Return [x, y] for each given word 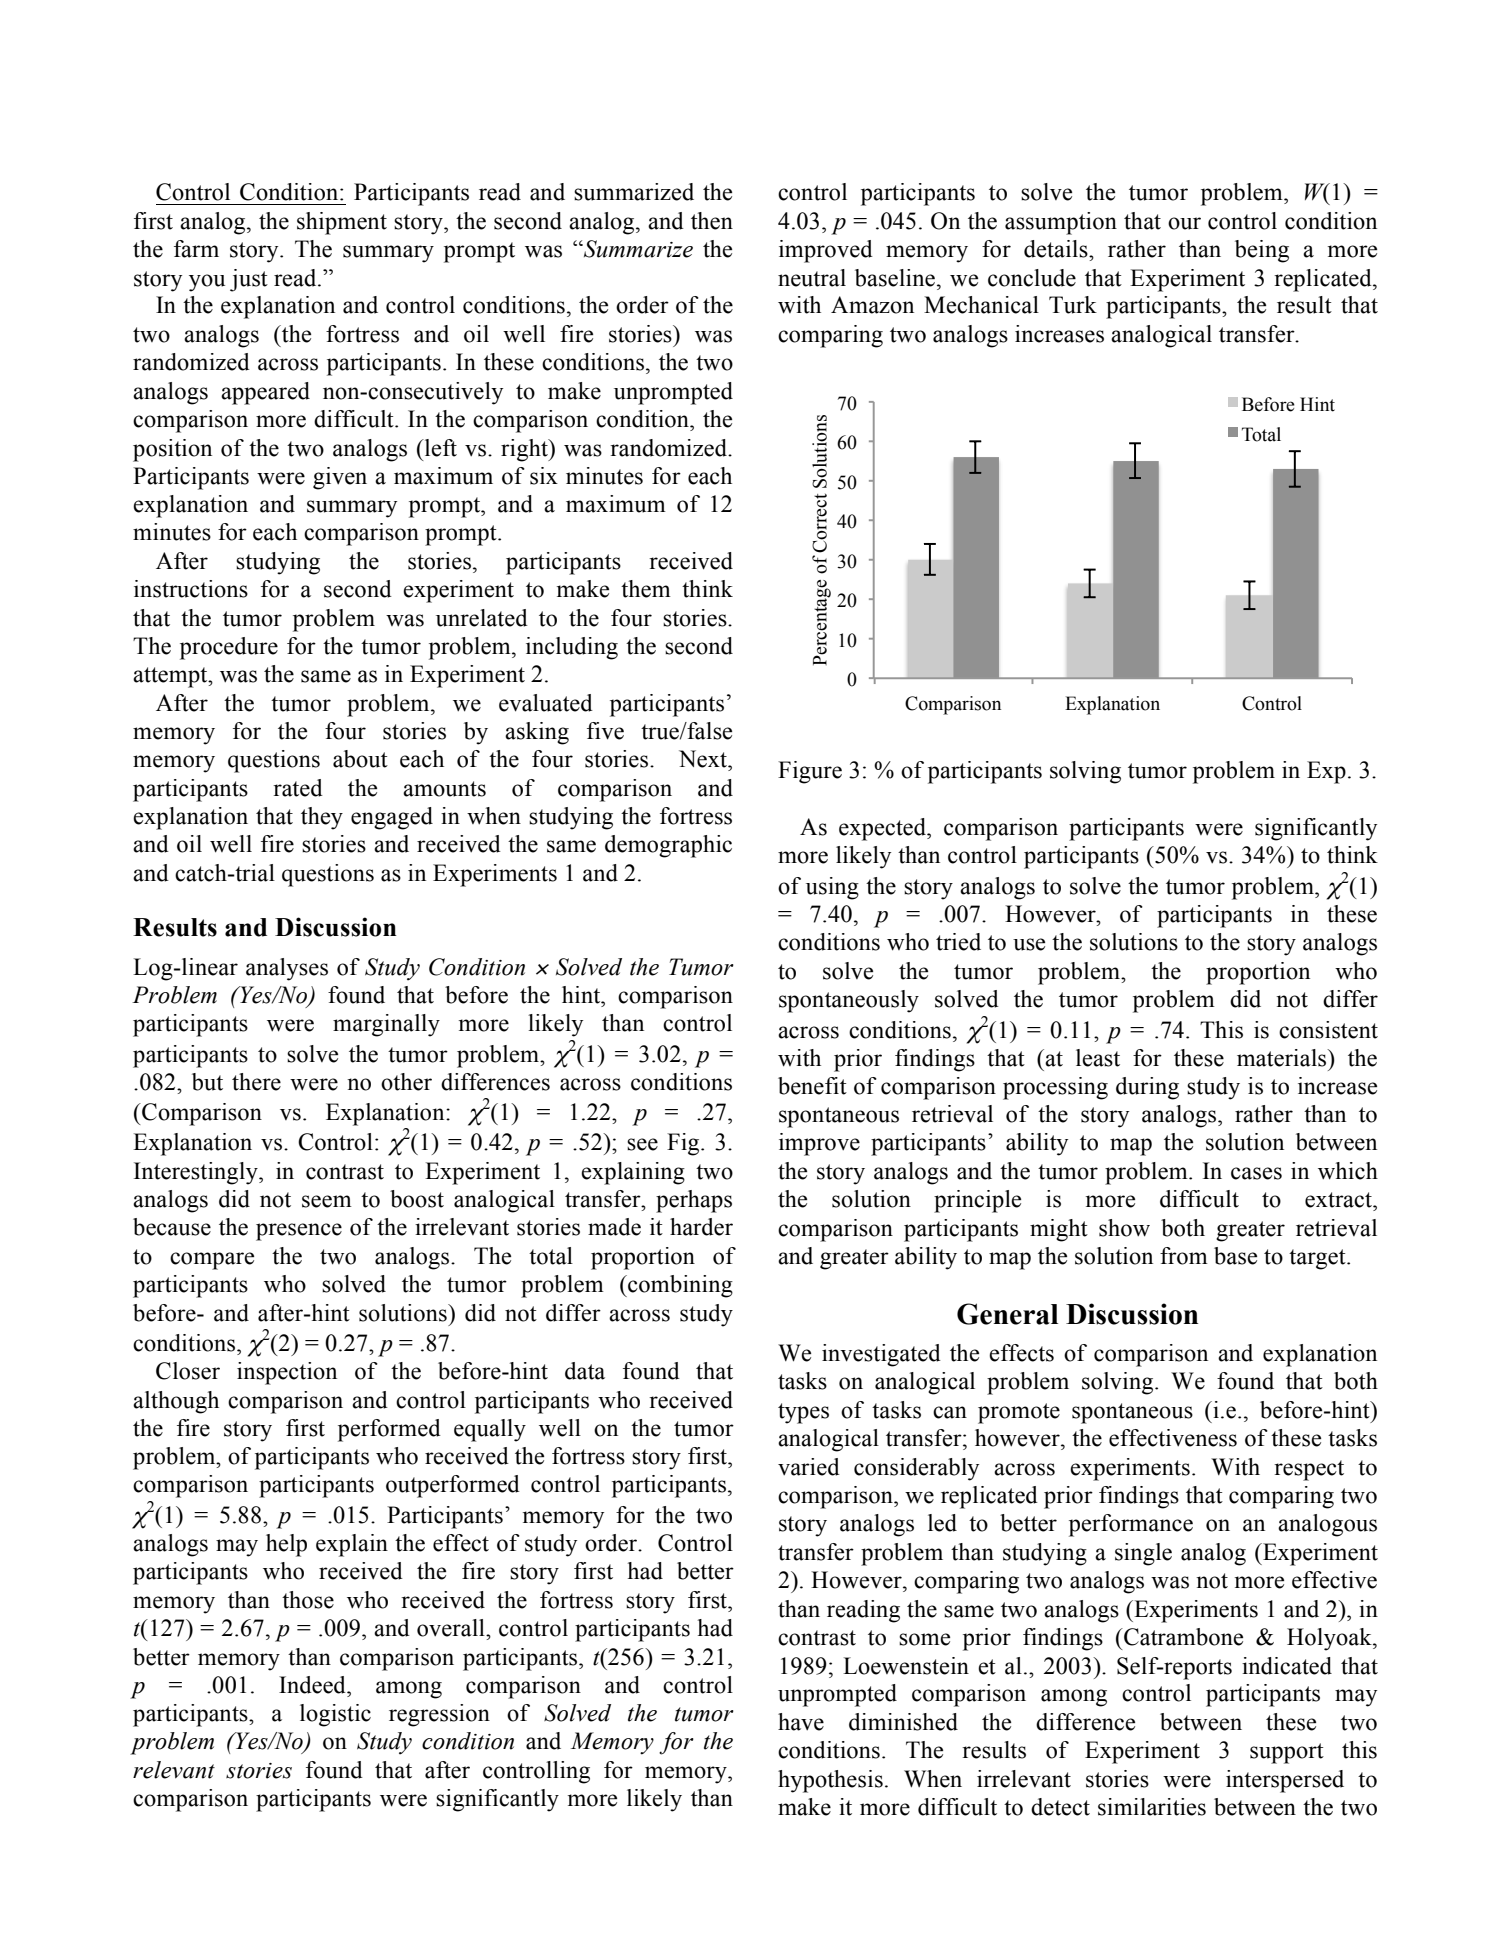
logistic [335, 1715]
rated [298, 788]
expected [884, 829]
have [801, 1722]
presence [299, 1232]
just [249, 280]
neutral [812, 278]
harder [701, 1227]
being [1262, 251]
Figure [810, 772]
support [1287, 1753]
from [1184, 1256]
